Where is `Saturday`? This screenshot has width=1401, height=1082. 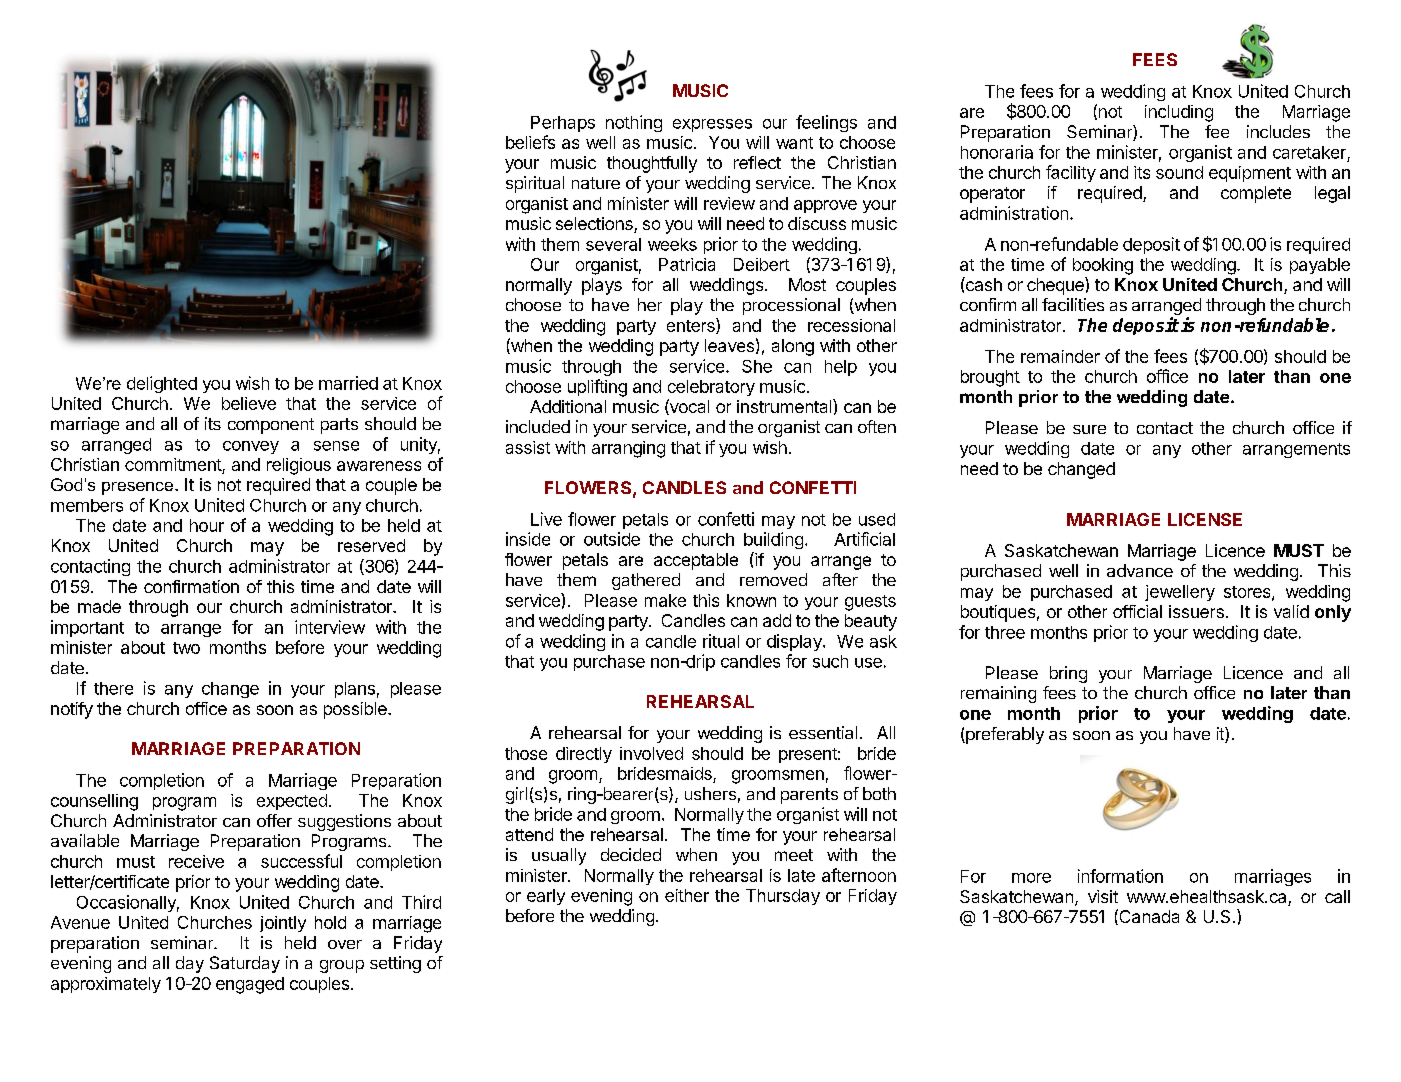
Saturday is located at coordinates (245, 964).
